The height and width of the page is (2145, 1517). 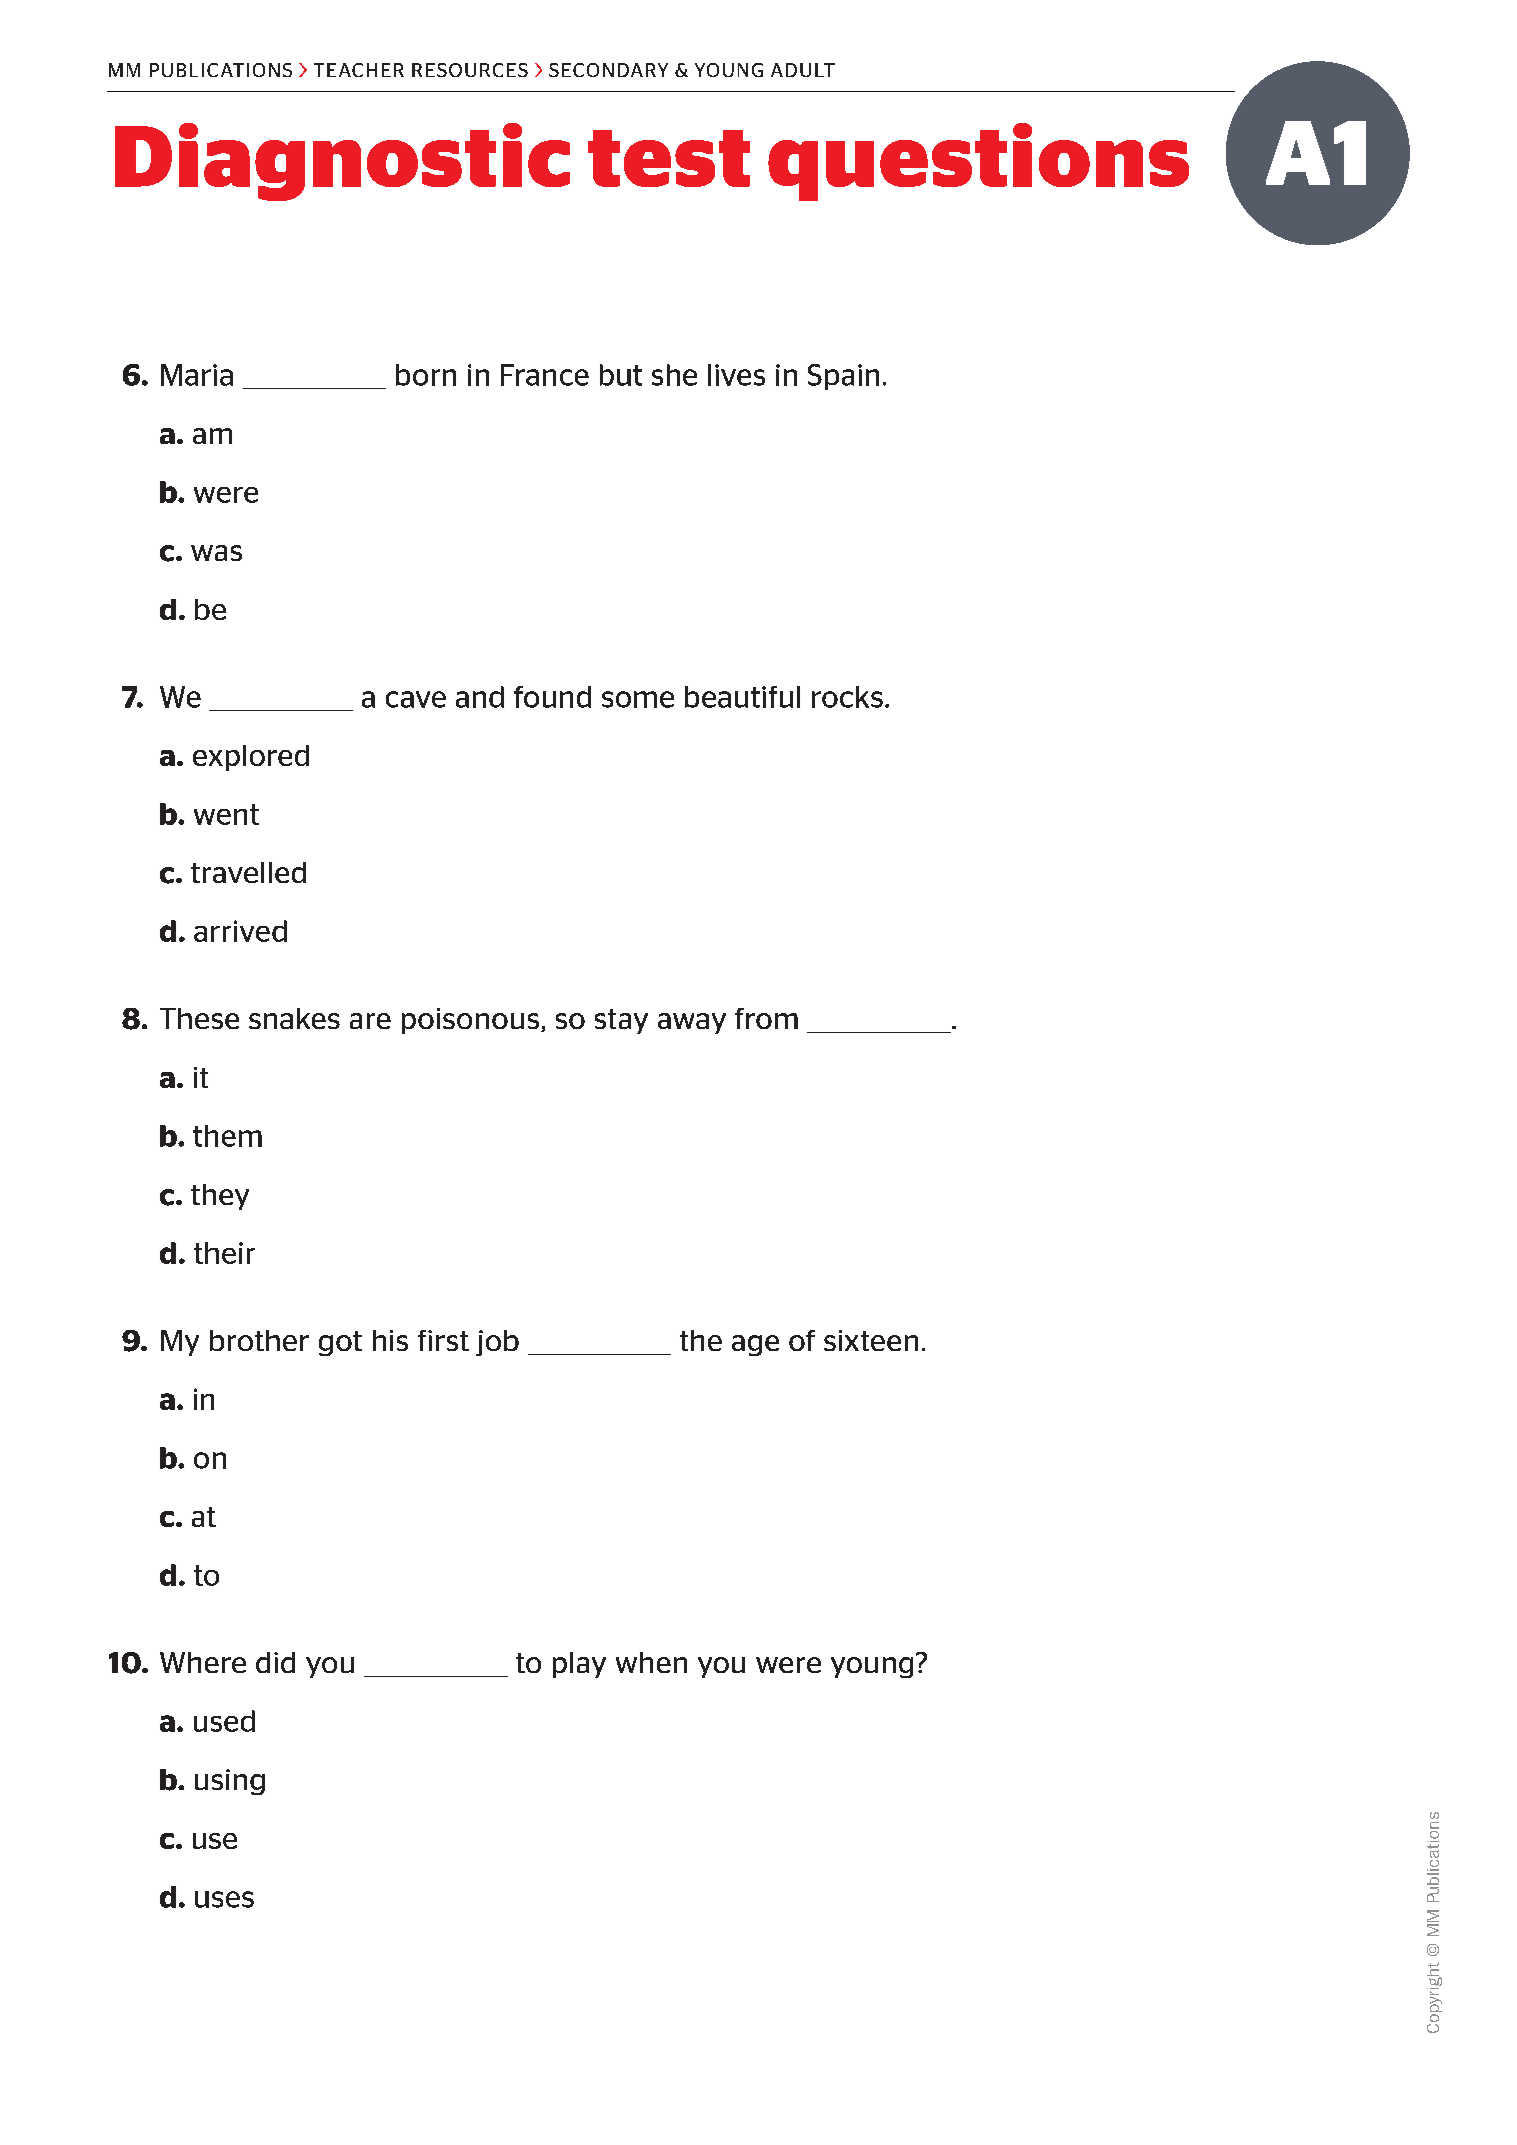 I want to click on was, so click(x=216, y=553).
